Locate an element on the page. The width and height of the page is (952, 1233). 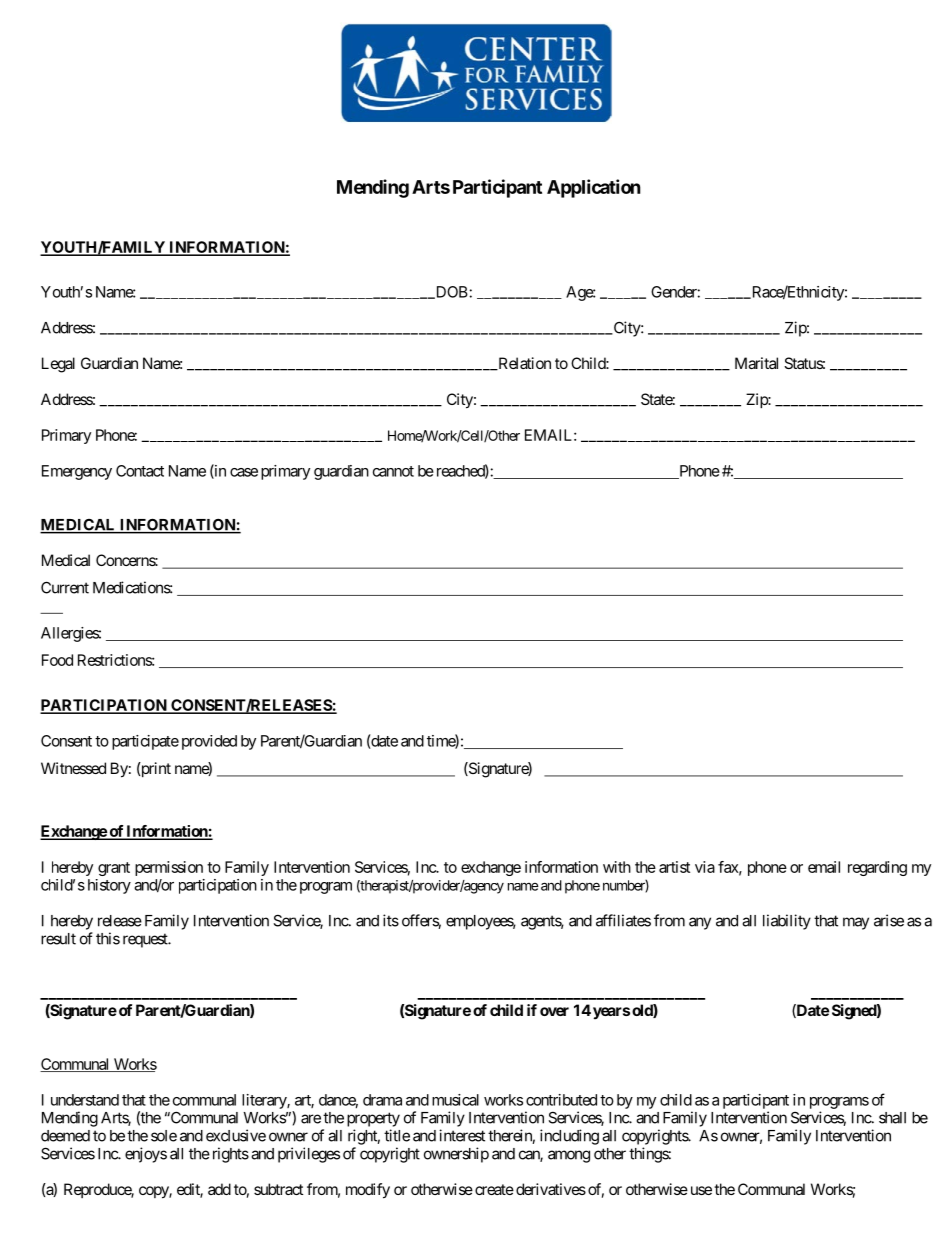
Legal is located at coordinates (58, 365).
